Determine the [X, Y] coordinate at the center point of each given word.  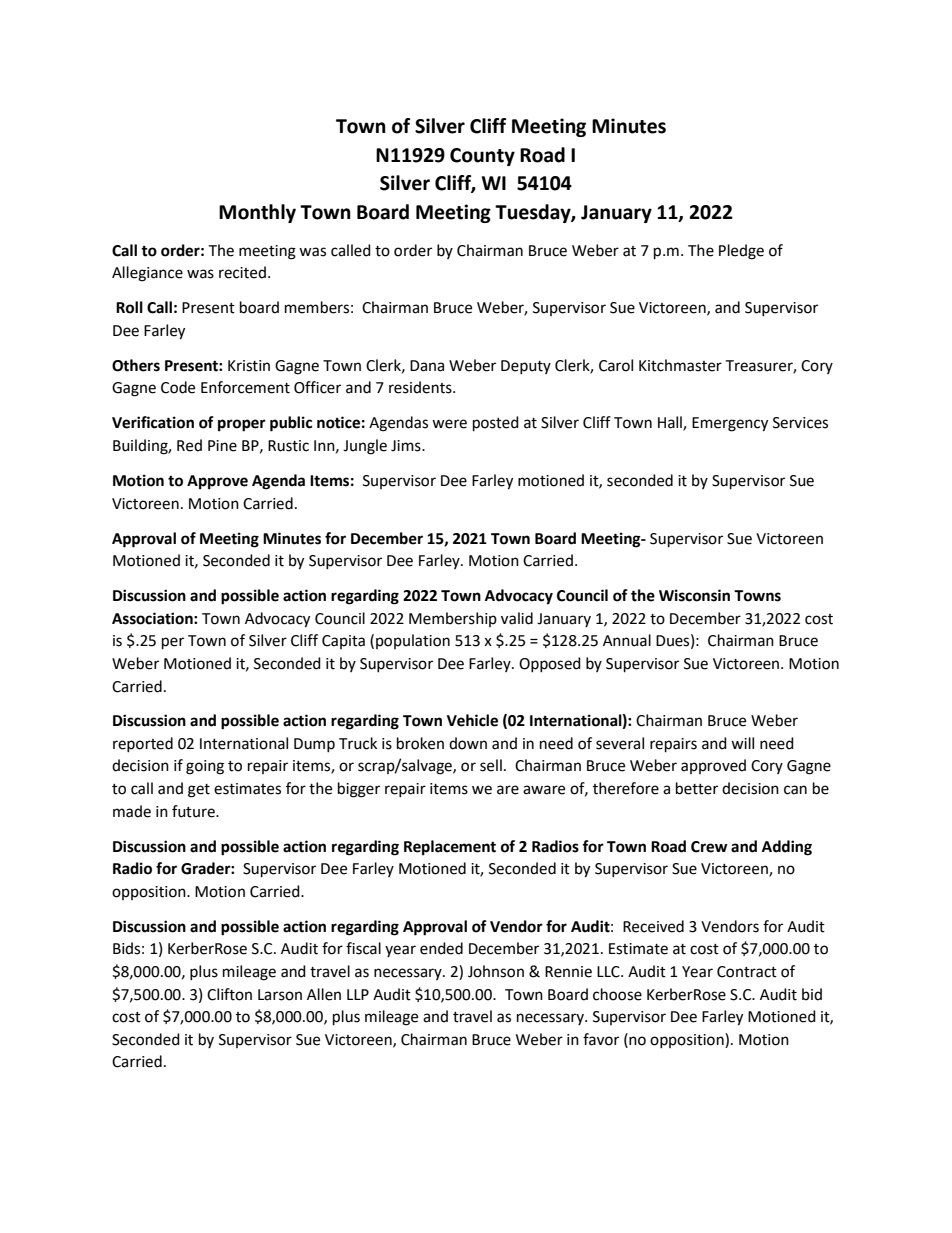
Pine [222, 446]
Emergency [730, 424]
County [482, 157]
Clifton [229, 994]
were [449, 424]
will [742, 743]
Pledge [741, 252]
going [205, 767]
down [468, 743]
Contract [747, 972]
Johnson [496, 971]
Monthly [257, 213]
